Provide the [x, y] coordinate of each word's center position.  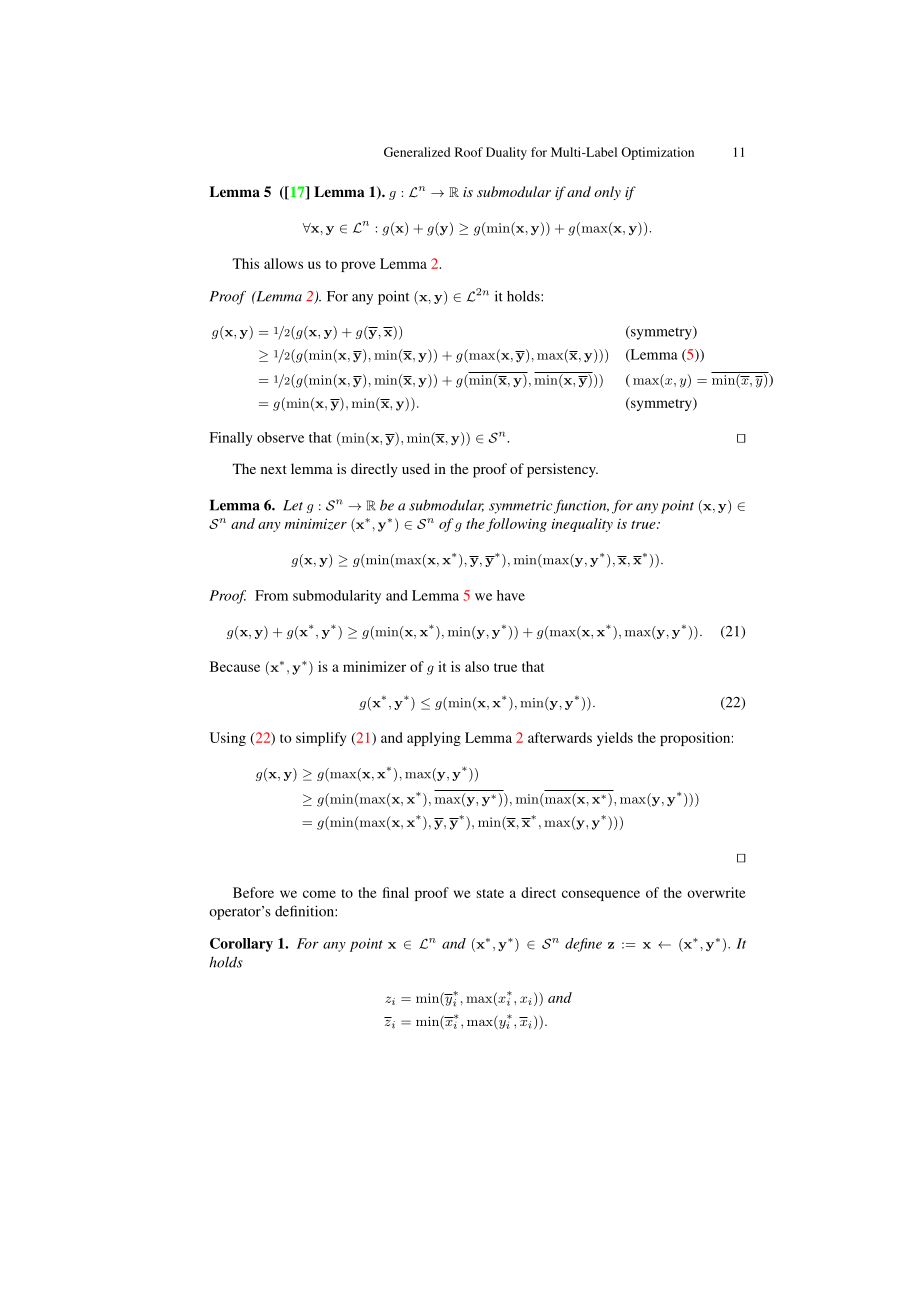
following [516, 525]
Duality [506, 153]
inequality [582, 525]
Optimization [657, 153]
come [319, 894]
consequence [601, 895]
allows [283, 263]
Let [293, 505]
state [490, 893]
